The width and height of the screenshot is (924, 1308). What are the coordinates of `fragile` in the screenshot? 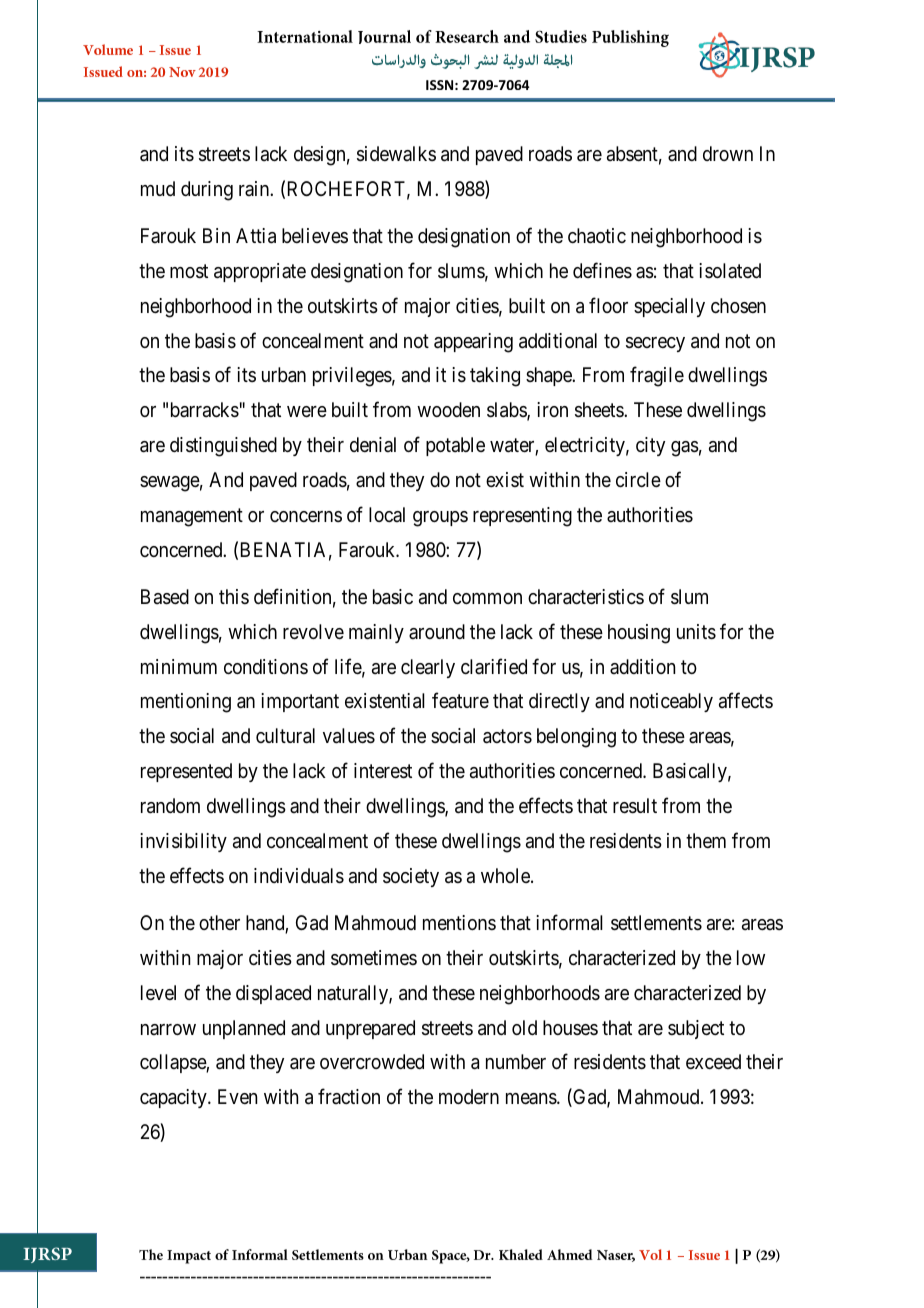 It's located at (657, 377).
